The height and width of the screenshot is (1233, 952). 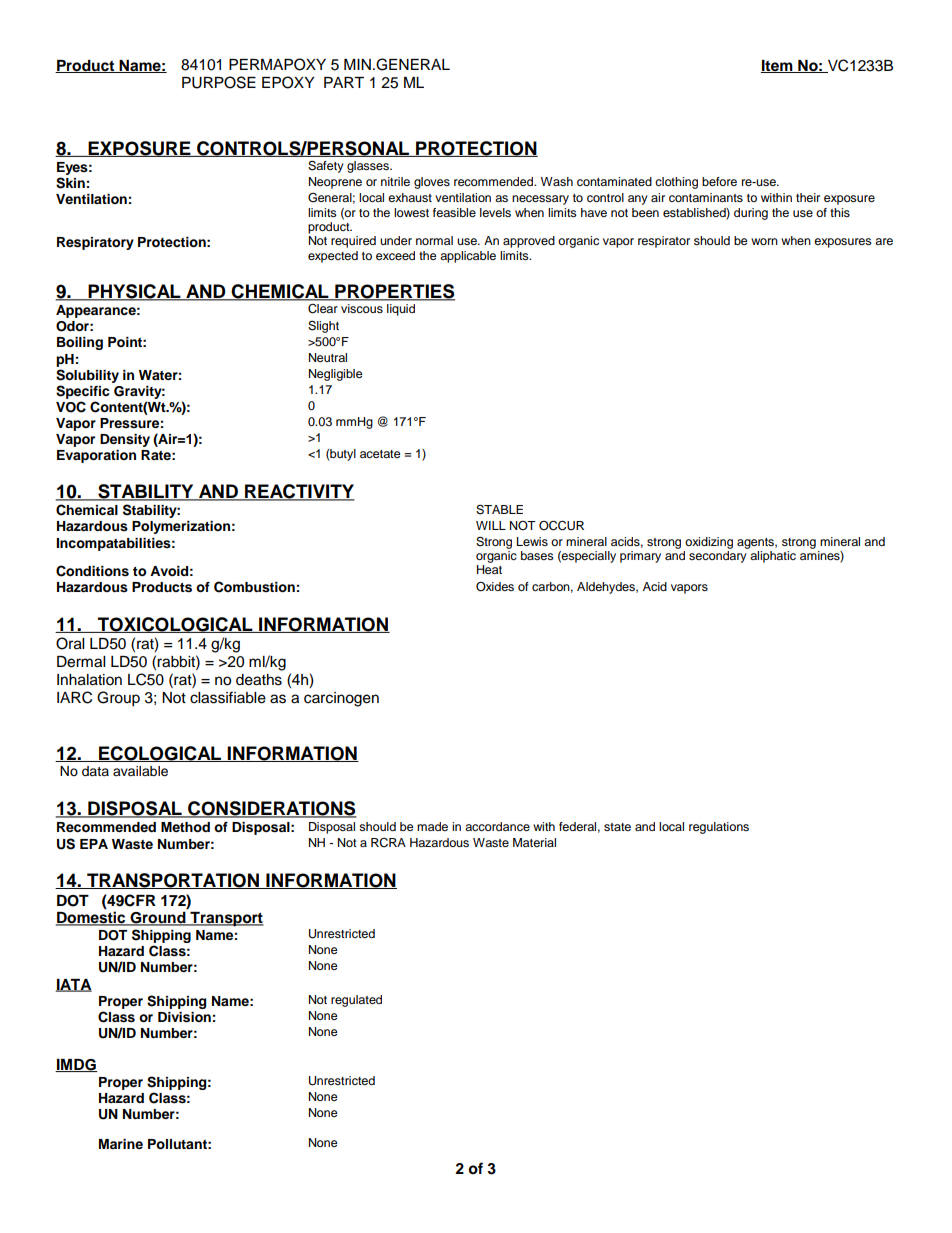 I want to click on TOXICOLOGICAL, so click(x=175, y=625).
